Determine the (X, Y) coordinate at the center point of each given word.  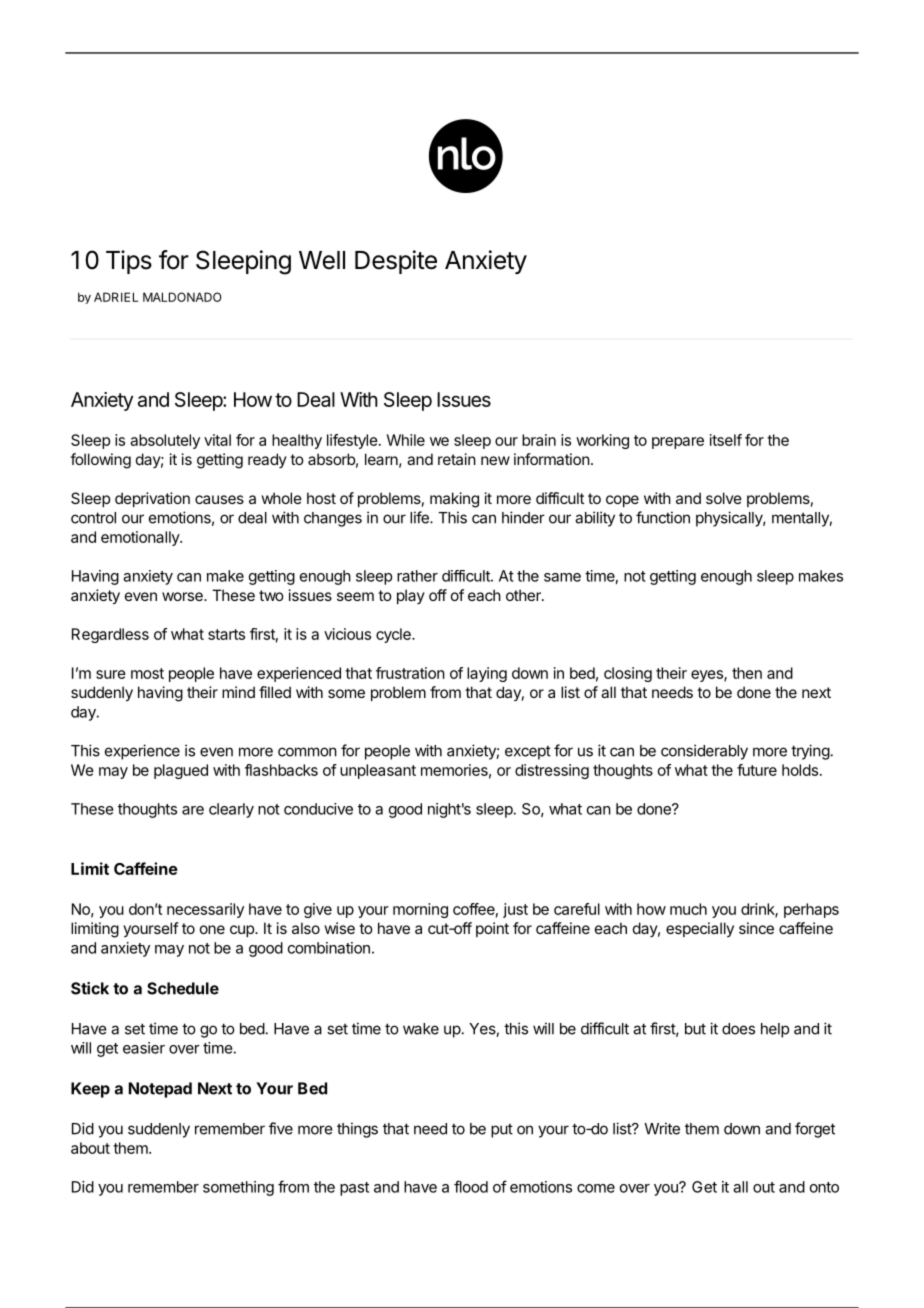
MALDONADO (182, 297)
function (663, 517)
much (688, 909)
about (90, 1148)
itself (726, 440)
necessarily (205, 910)
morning (420, 910)
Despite (396, 262)
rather (417, 576)
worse (183, 596)
